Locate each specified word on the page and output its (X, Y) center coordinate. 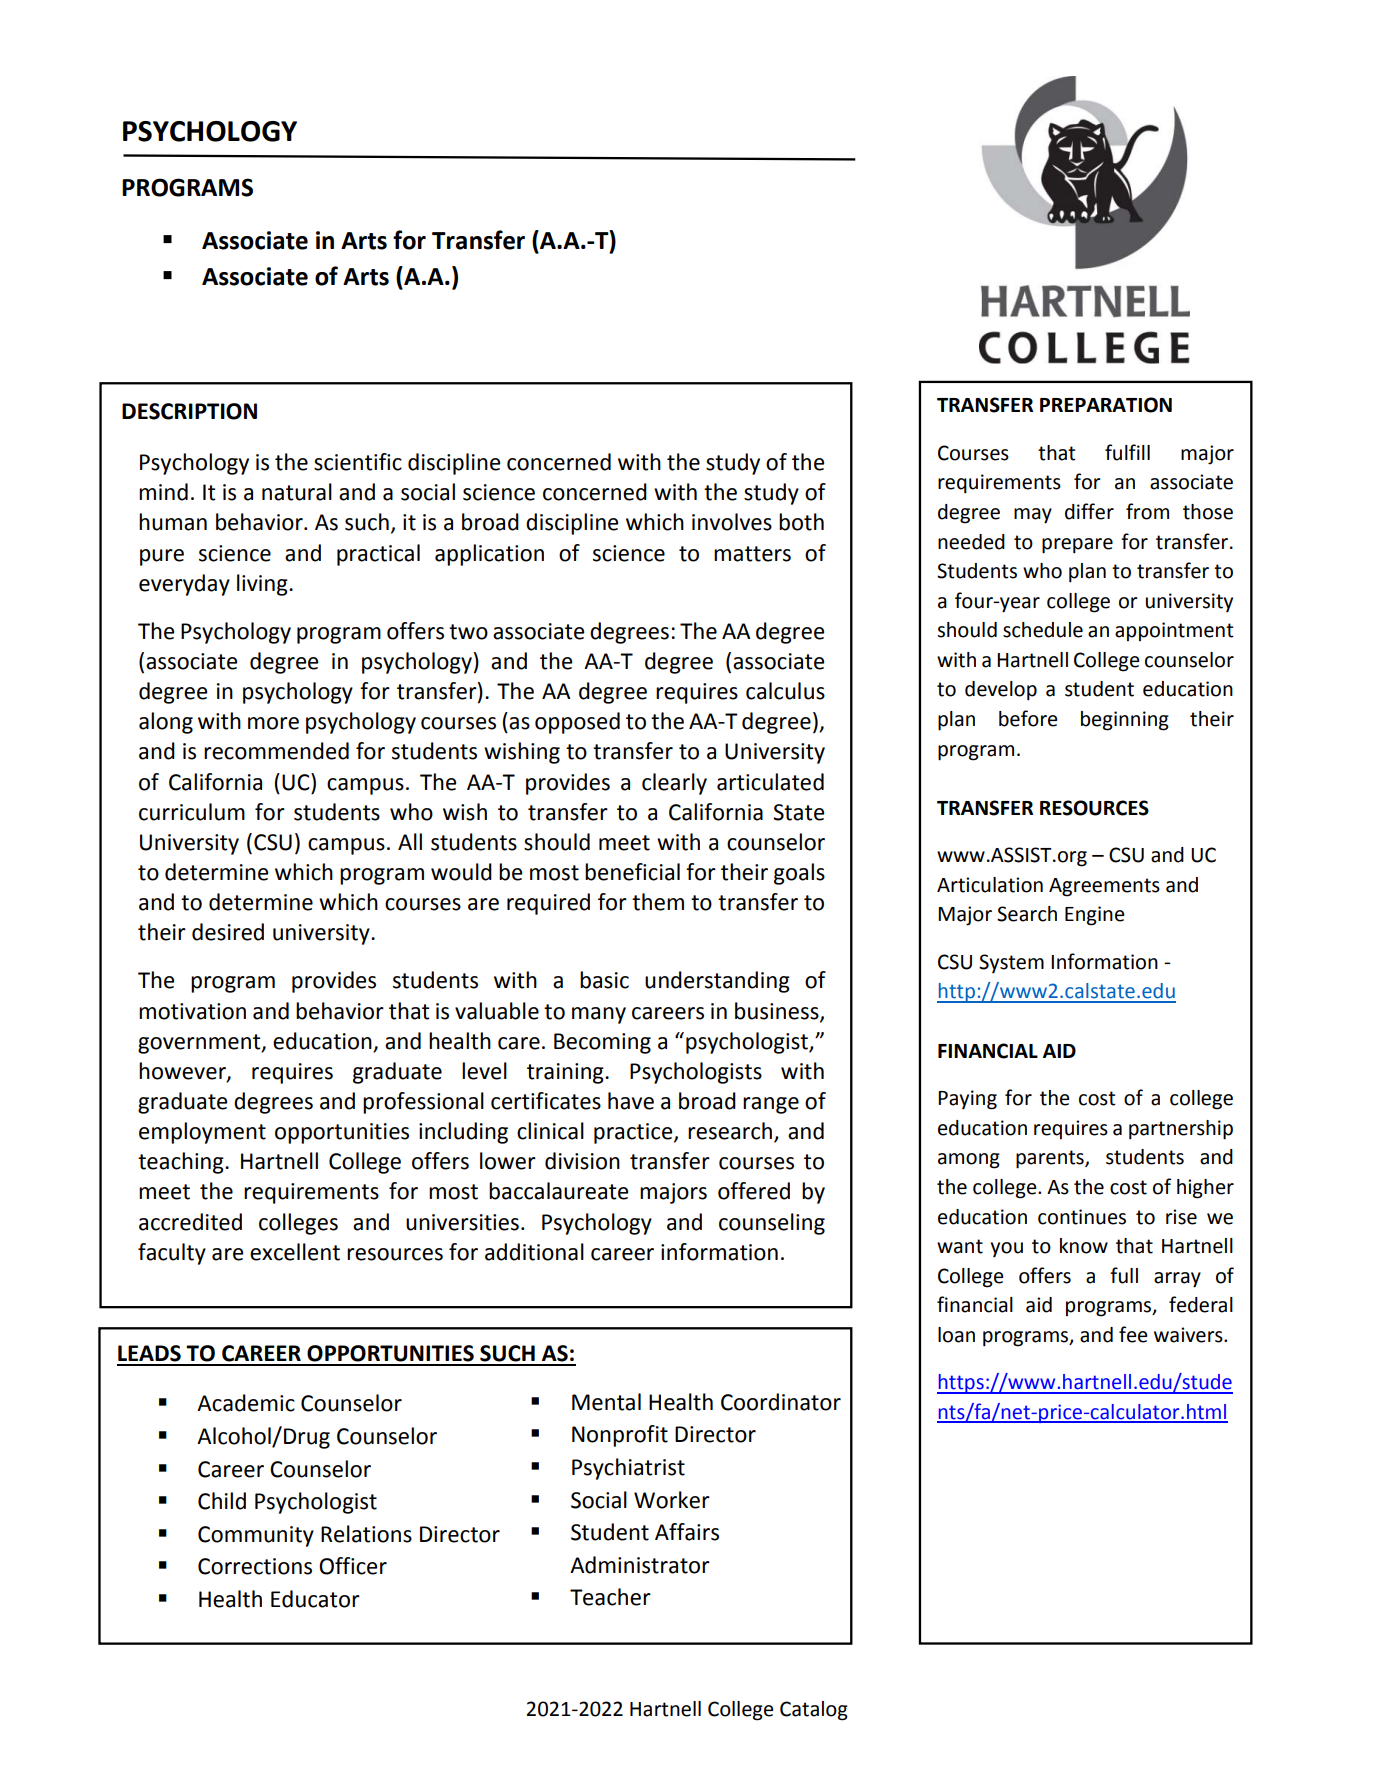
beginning (1125, 721)
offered (754, 1191)
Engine (1095, 916)
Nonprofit (620, 1436)
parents (1051, 1159)
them (658, 902)
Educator (315, 1599)
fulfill (1127, 452)
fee (1133, 1334)
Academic (246, 1403)
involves (732, 522)
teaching (182, 1163)
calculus (785, 691)
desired (228, 932)
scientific (358, 462)
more (273, 723)
